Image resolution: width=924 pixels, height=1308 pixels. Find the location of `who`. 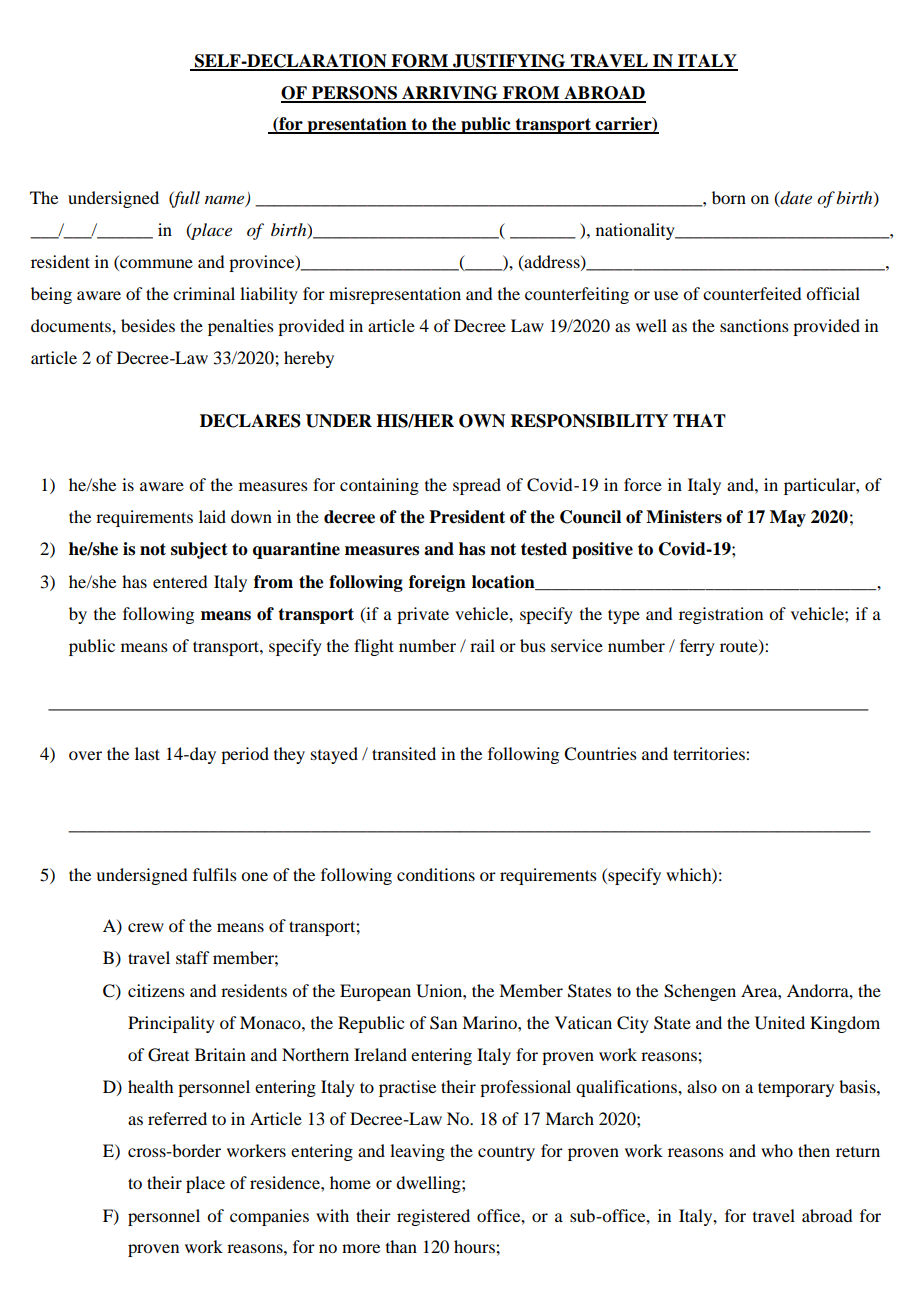

who is located at coordinates (777, 1150).
